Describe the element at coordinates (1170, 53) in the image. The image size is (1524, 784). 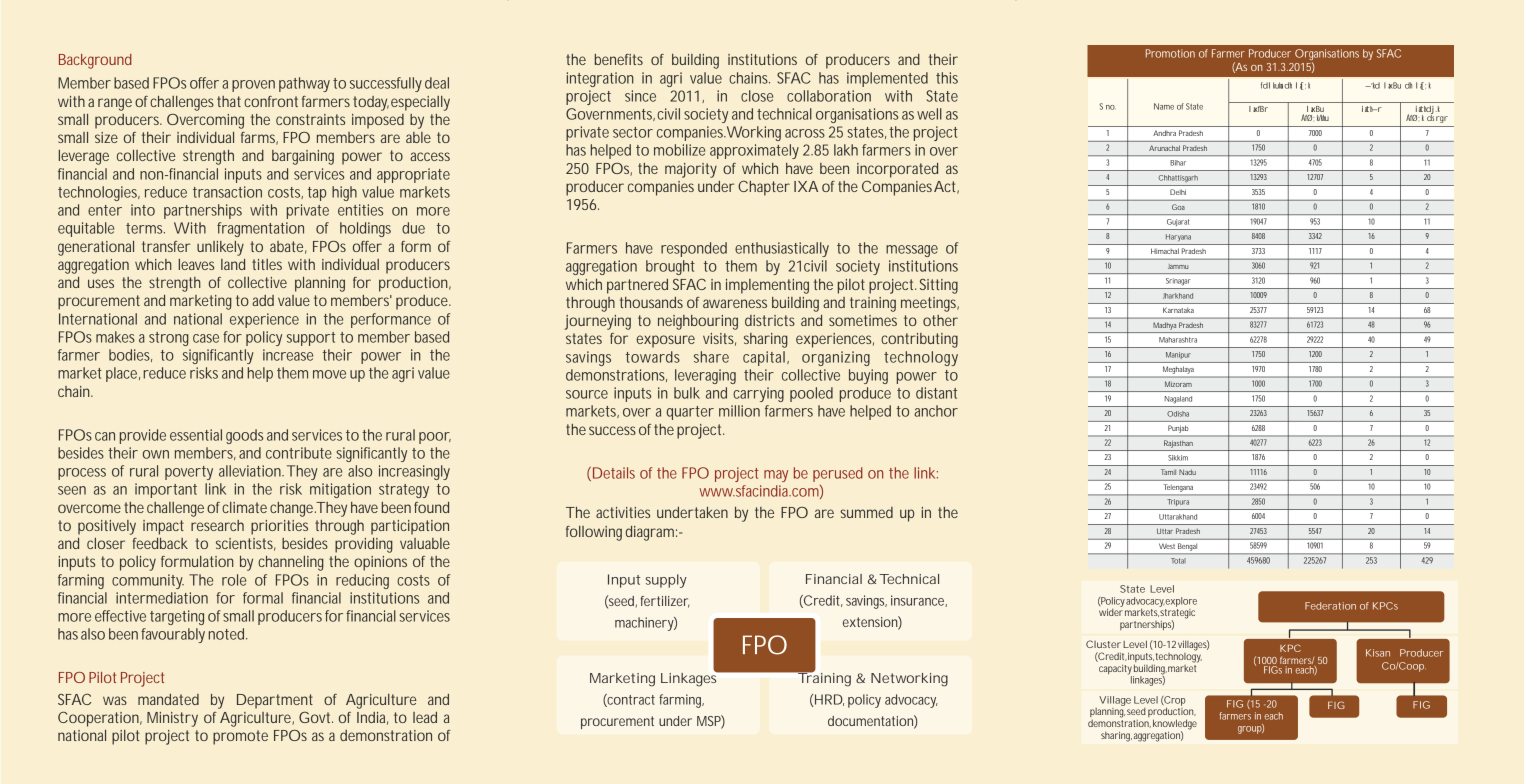
I see `Promotion` at that location.
